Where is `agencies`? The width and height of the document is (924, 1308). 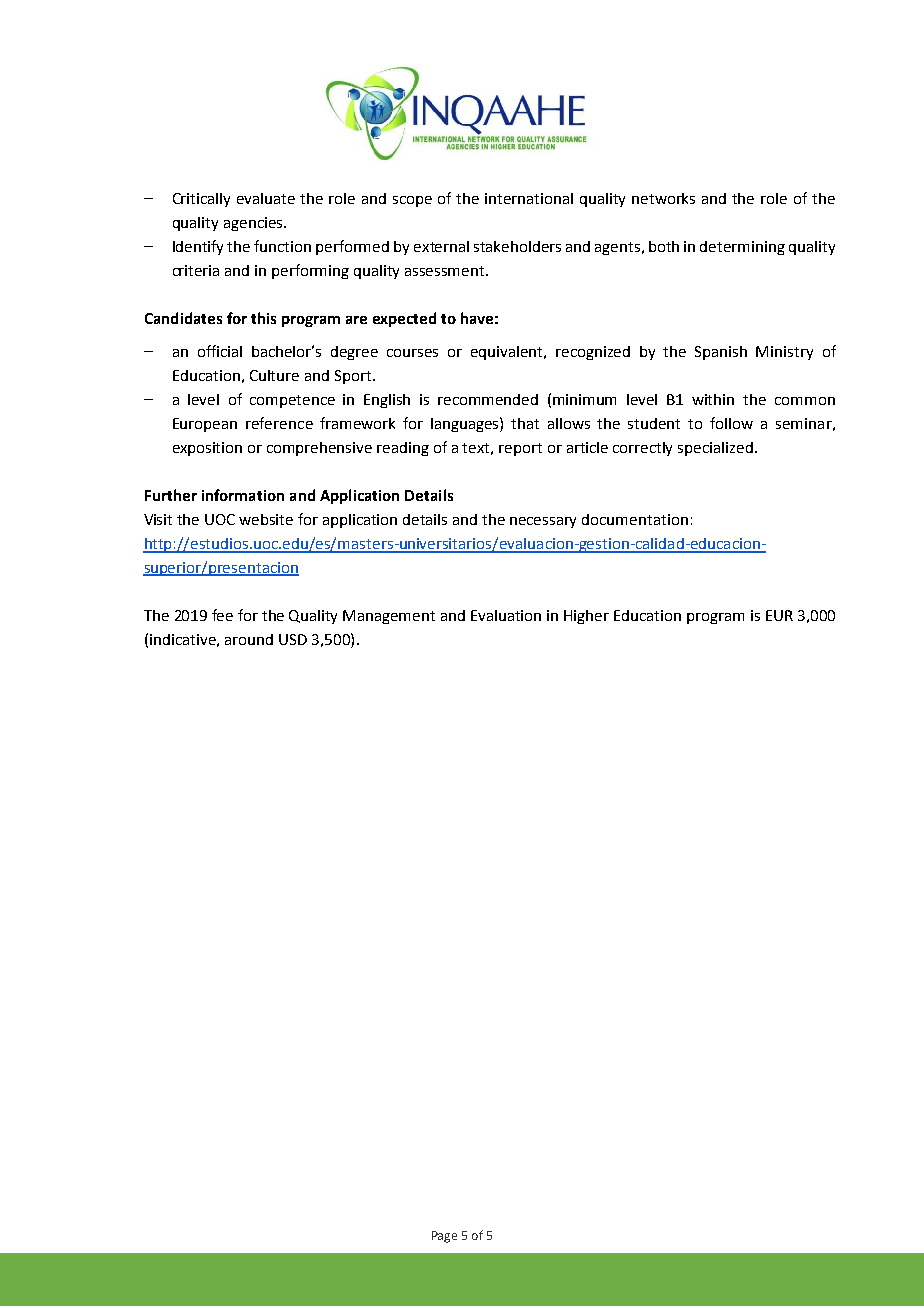
agencies is located at coordinates (254, 224).
